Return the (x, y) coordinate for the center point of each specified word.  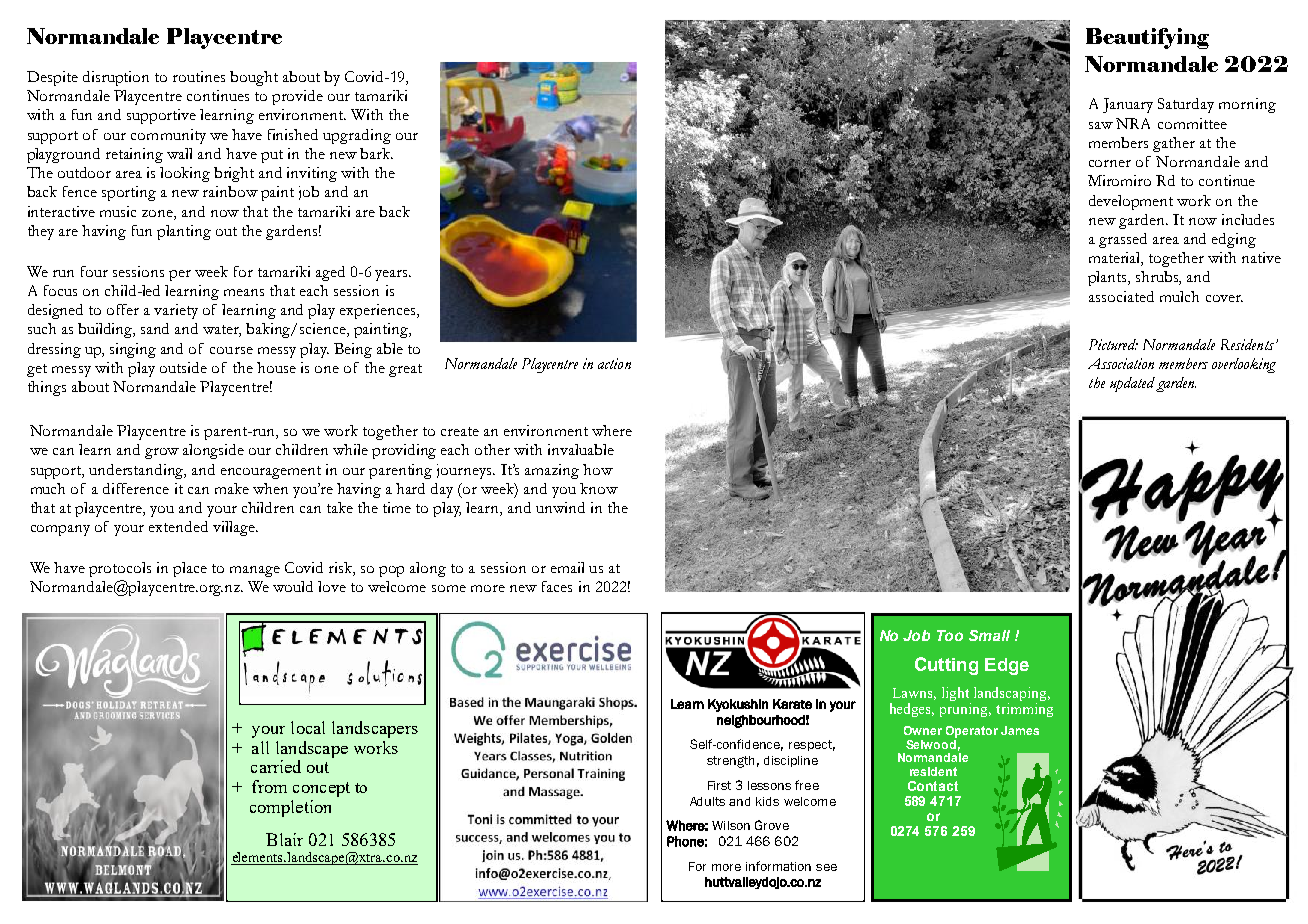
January (1128, 105)
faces (557, 586)
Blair (284, 839)
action (614, 363)
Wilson (731, 825)
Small (989, 635)
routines (199, 76)
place (190, 569)
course (231, 350)
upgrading (357, 136)
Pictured (1113, 344)
